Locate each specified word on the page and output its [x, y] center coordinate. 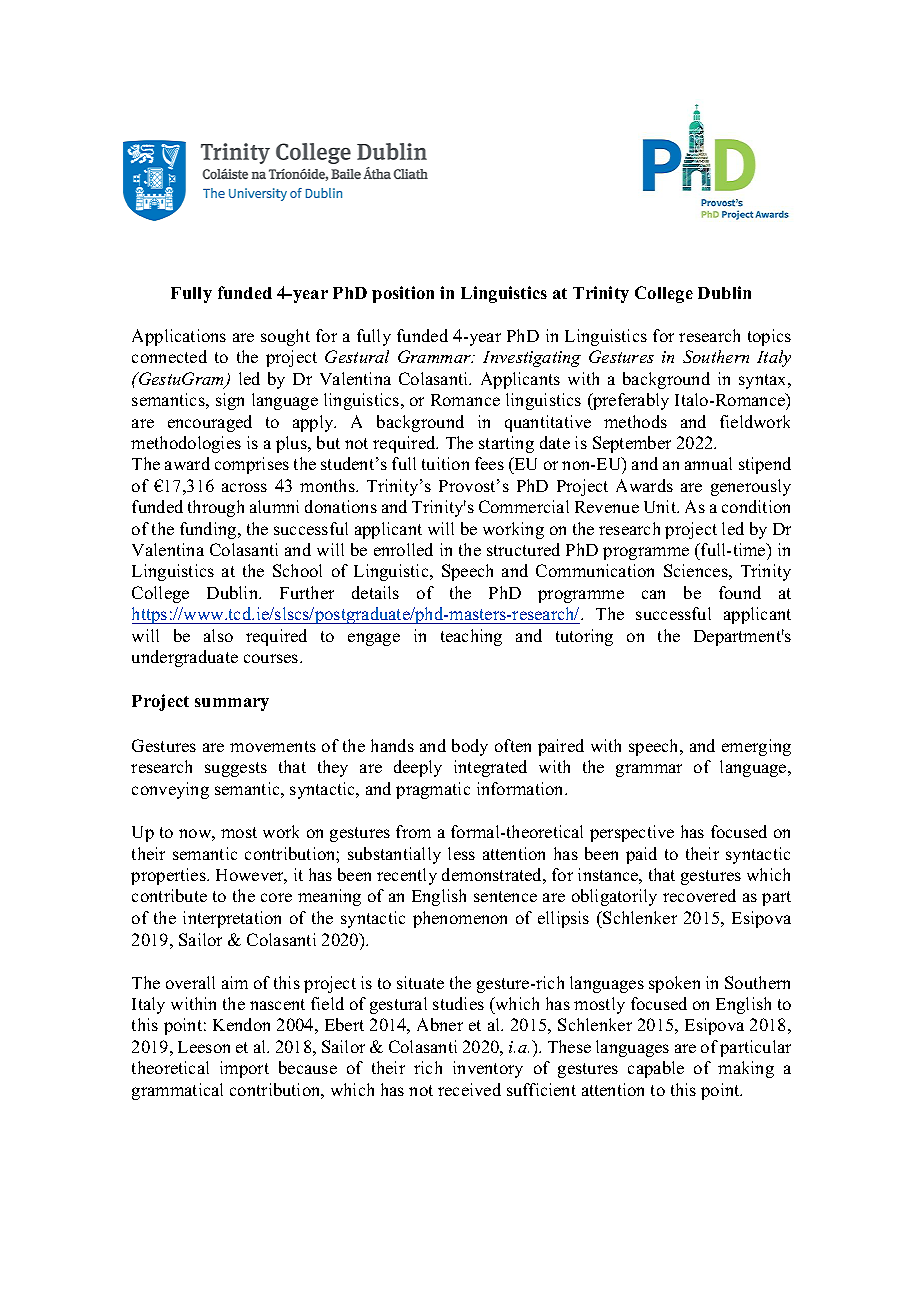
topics [769, 337]
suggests [236, 769]
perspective [632, 833]
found [740, 592]
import [244, 1069]
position [403, 294]
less [461, 853]
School [297, 570]
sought [285, 337]
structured [523, 549]
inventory [488, 1069]
